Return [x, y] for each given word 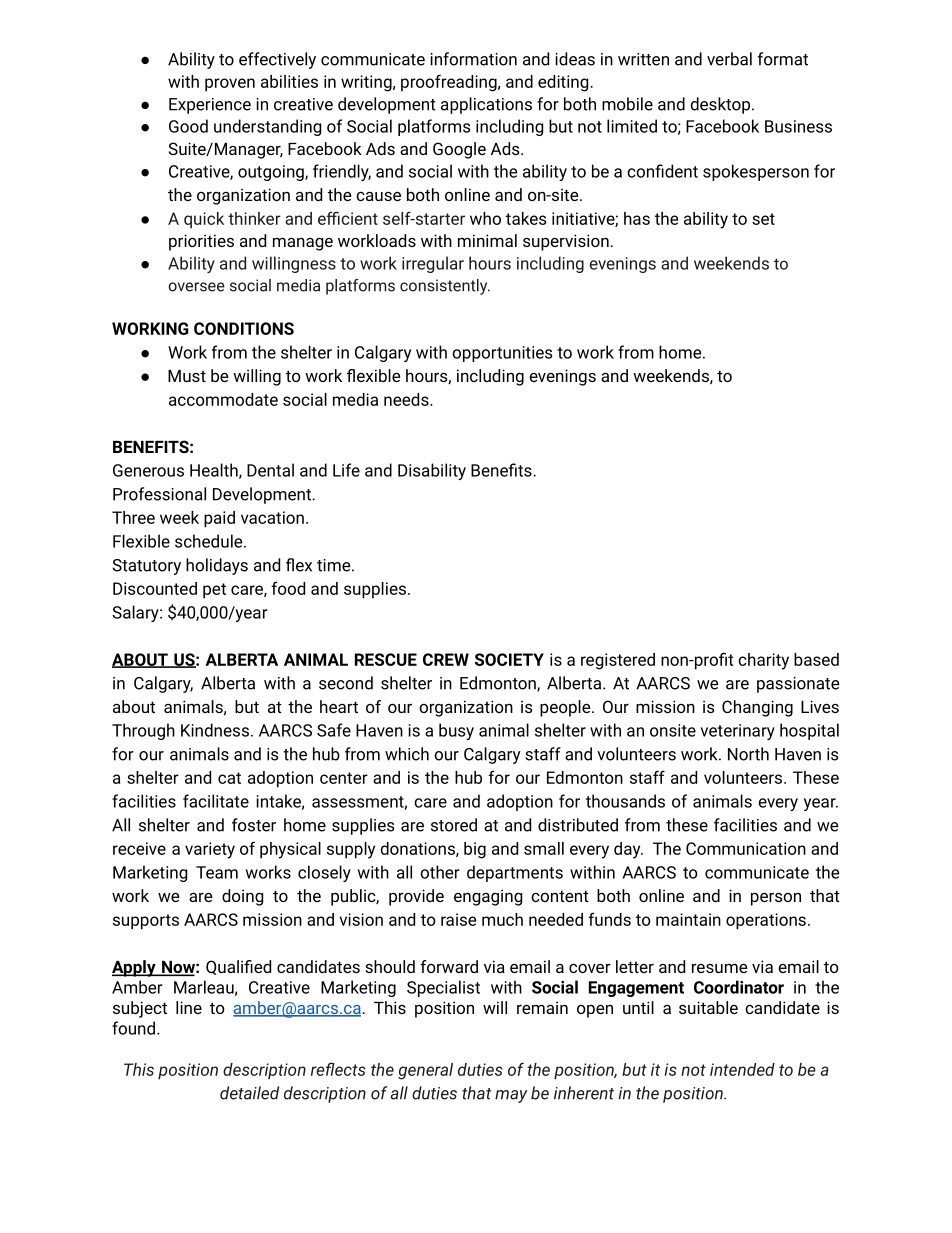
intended [742, 1069]
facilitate [216, 801]
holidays [217, 566]
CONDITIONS [244, 328]
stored [454, 825]
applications [486, 105]
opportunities [502, 354]
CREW [446, 659]
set [763, 219]
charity [763, 661]
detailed [249, 1093]
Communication [746, 848]
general [425, 1071]
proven [230, 85]
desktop [722, 105]
